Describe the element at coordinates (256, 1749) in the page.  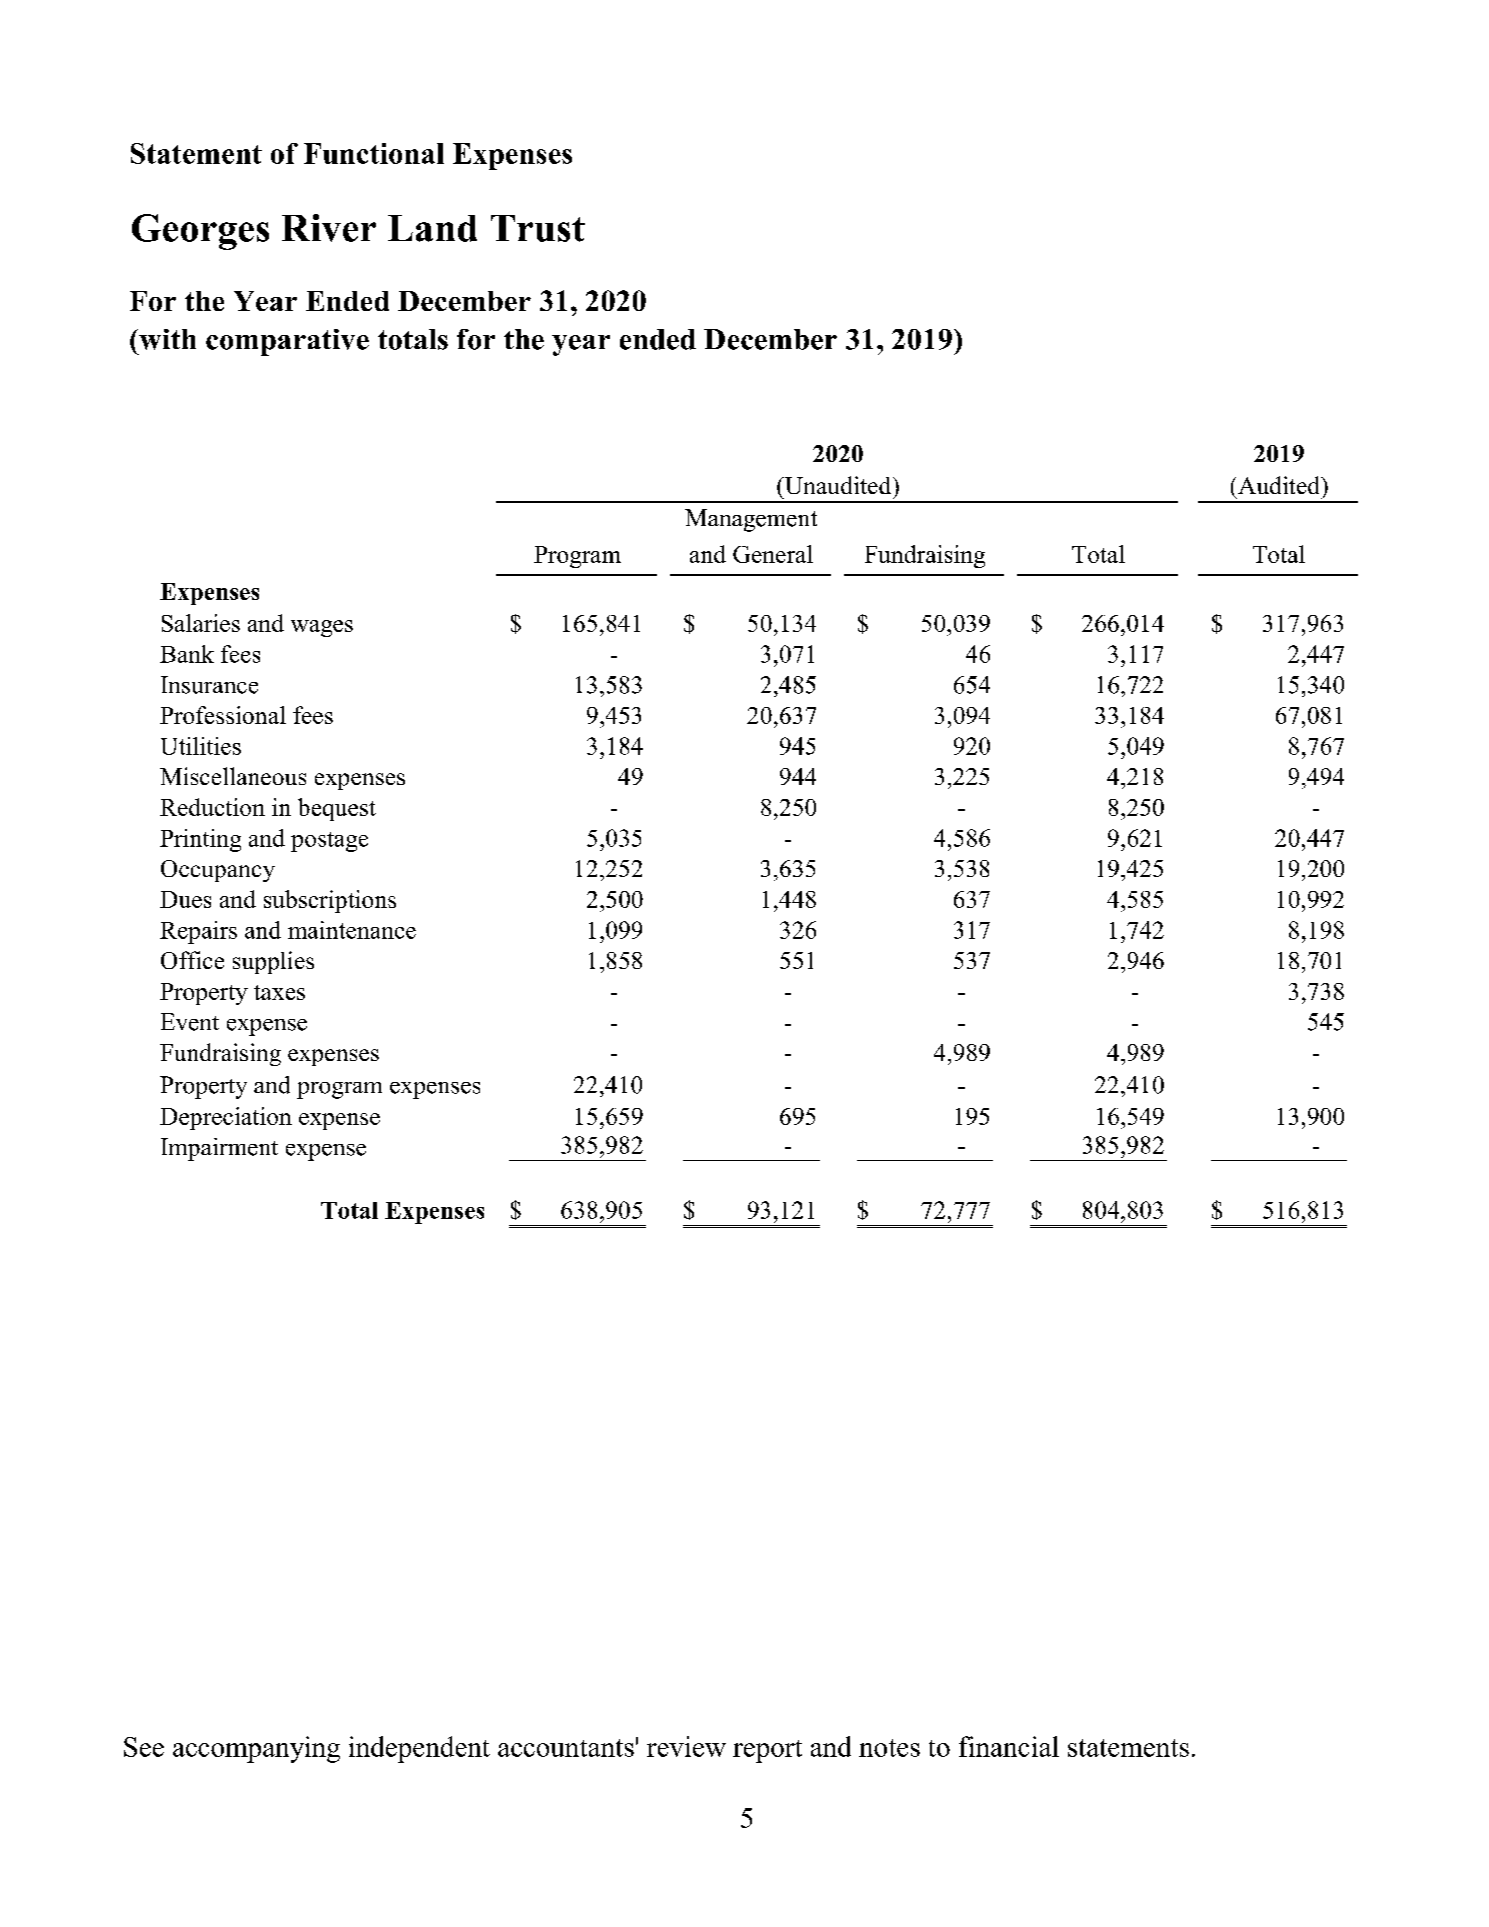
I see `accompanying` at that location.
